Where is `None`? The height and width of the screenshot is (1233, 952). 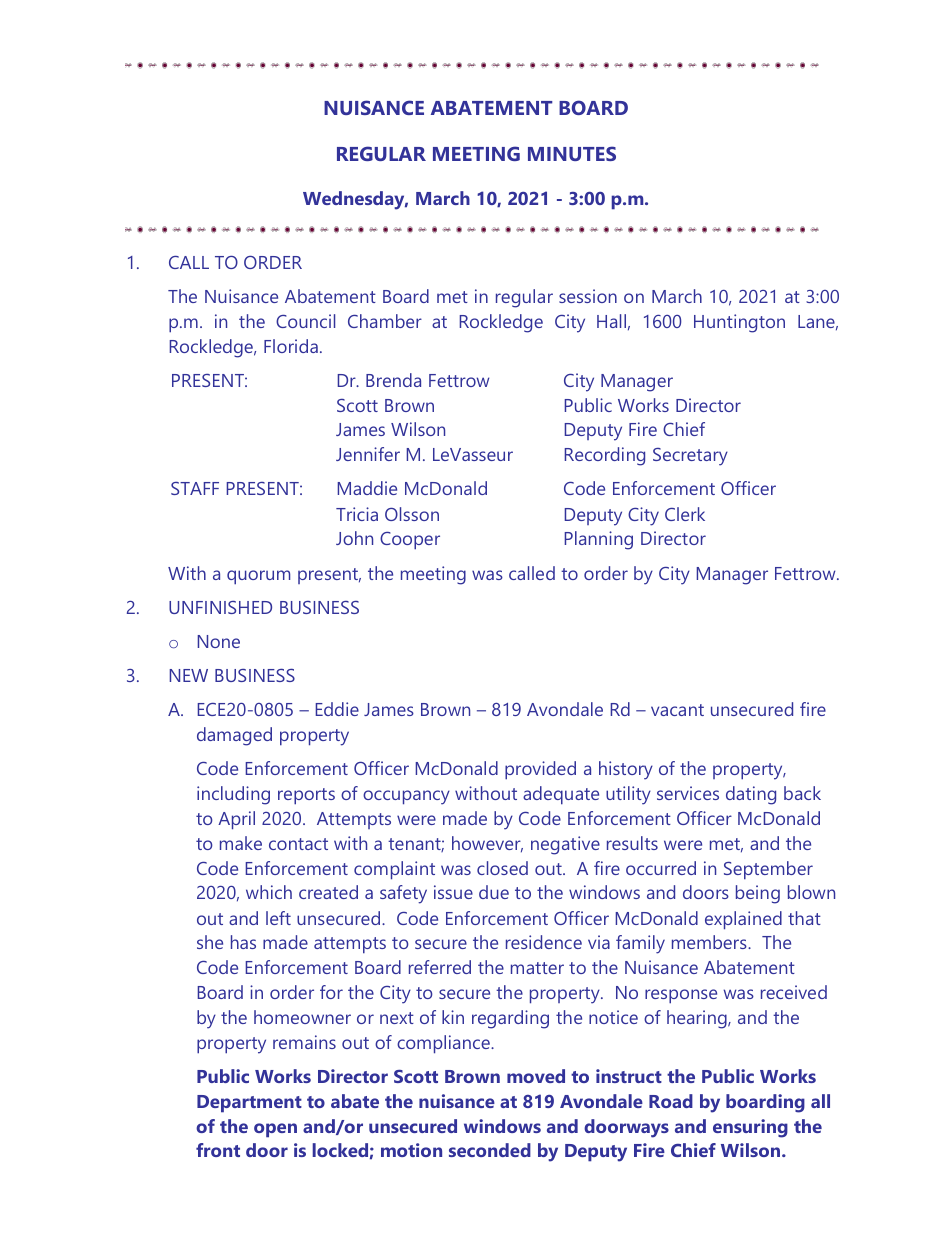 None is located at coordinates (218, 641).
